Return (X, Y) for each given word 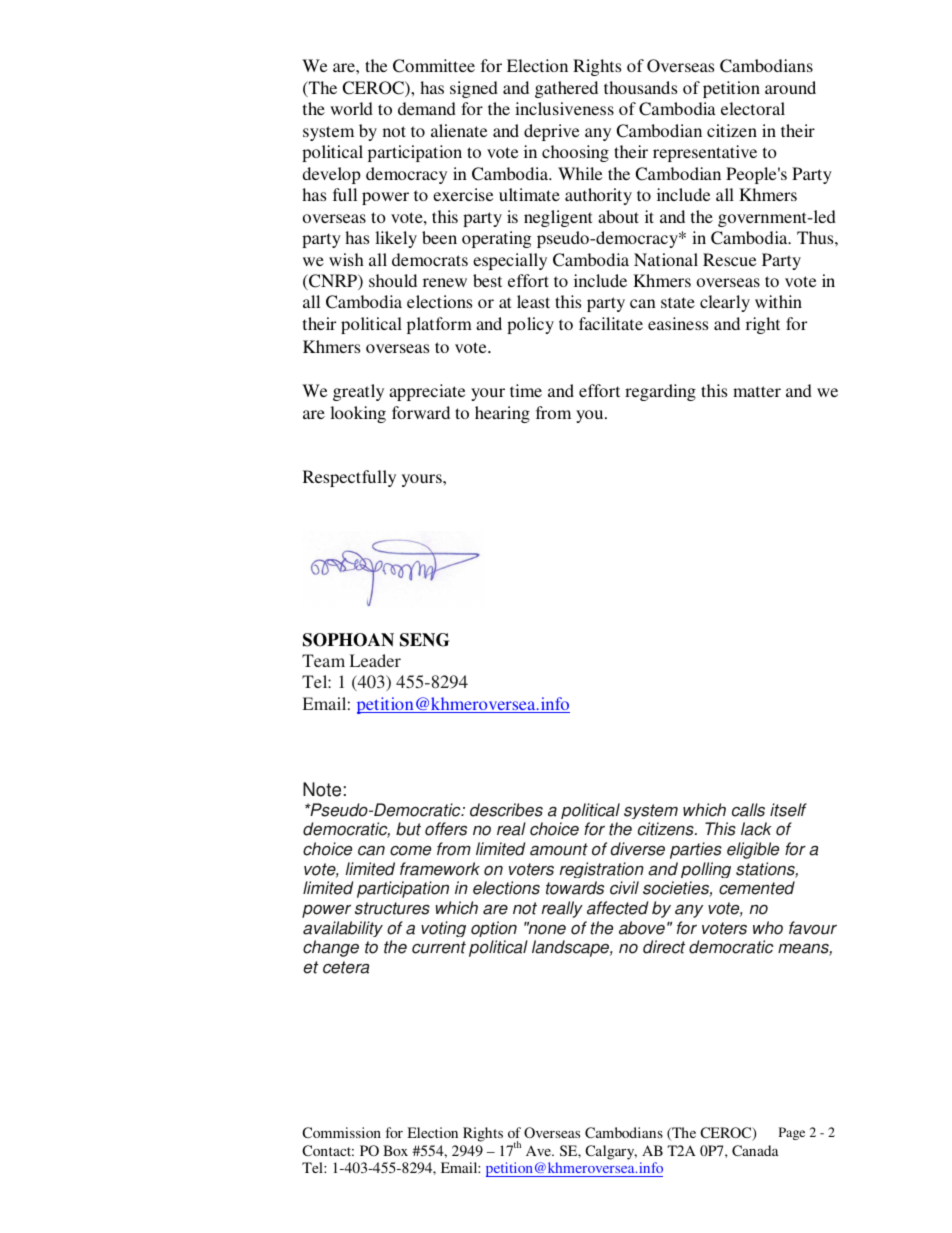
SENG (425, 640)
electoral (753, 108)
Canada (755, 1150)
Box (395, 1150)
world (351, 108)
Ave (539, 1150)
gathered (566, 89)
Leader (375, 660)
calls (748, 810)
